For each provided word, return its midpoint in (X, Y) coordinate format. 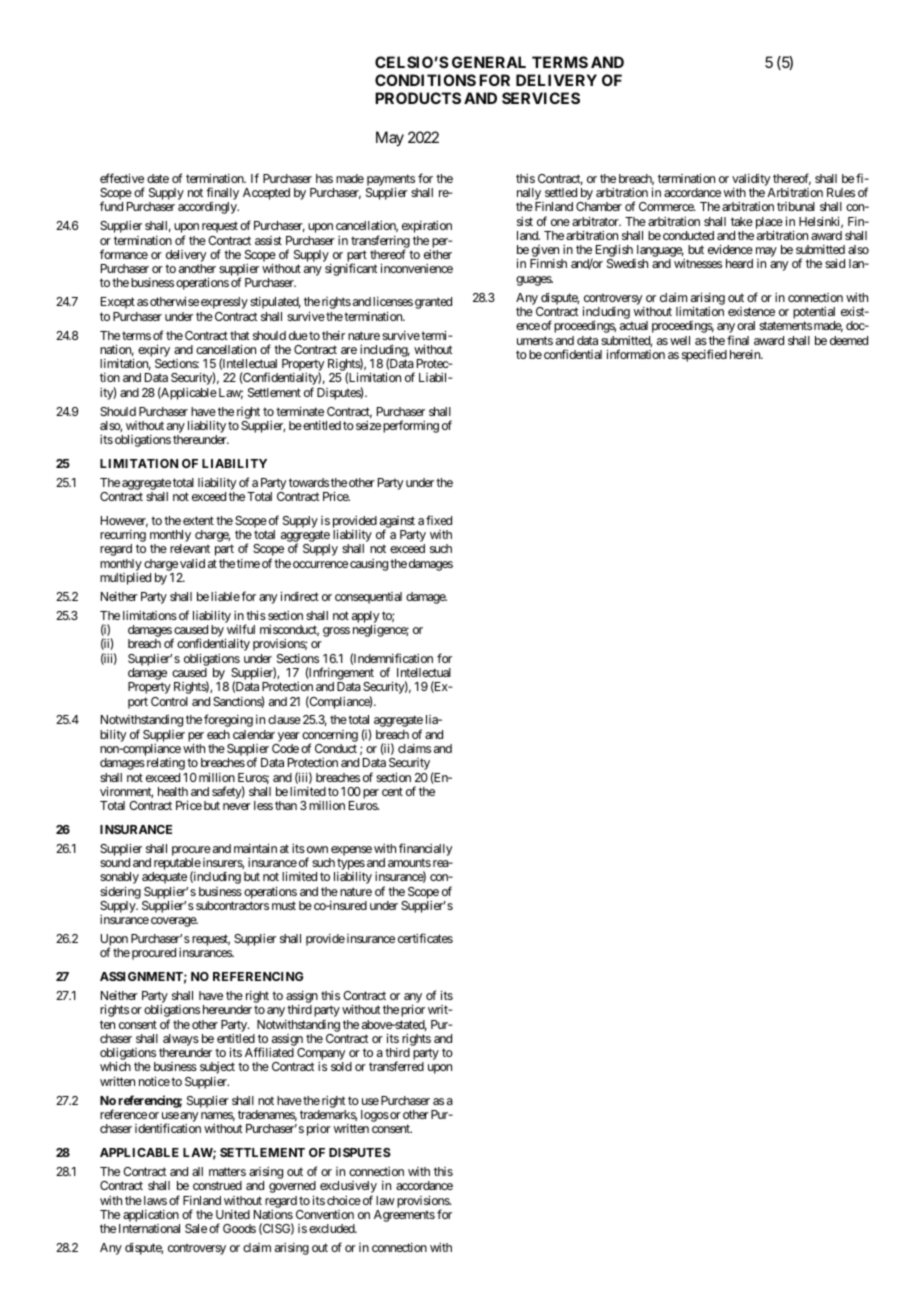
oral (746, 325)
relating (164, 764)
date (158, 178)
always (181, 1041)
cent (392, 791)
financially (425, 849)
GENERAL (489, 62)
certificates (425, 938)
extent (198, 520)
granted (433, 303)
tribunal (796, 206)
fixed (439, 520)
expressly (224, 303)
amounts (409, 862)
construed (217, 1185)
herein (746, 354)
